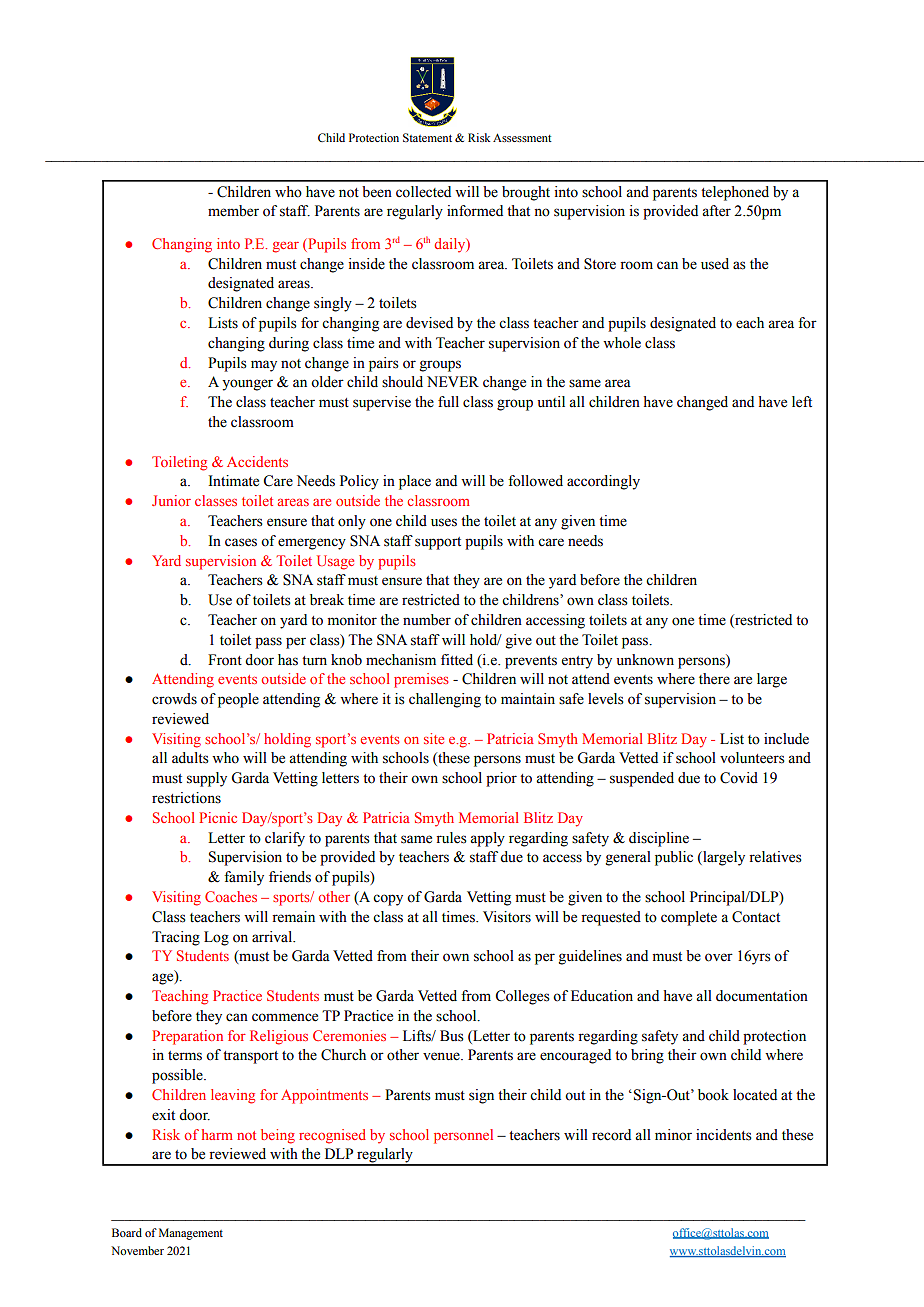  I want to click on public, so click(674, 858).
